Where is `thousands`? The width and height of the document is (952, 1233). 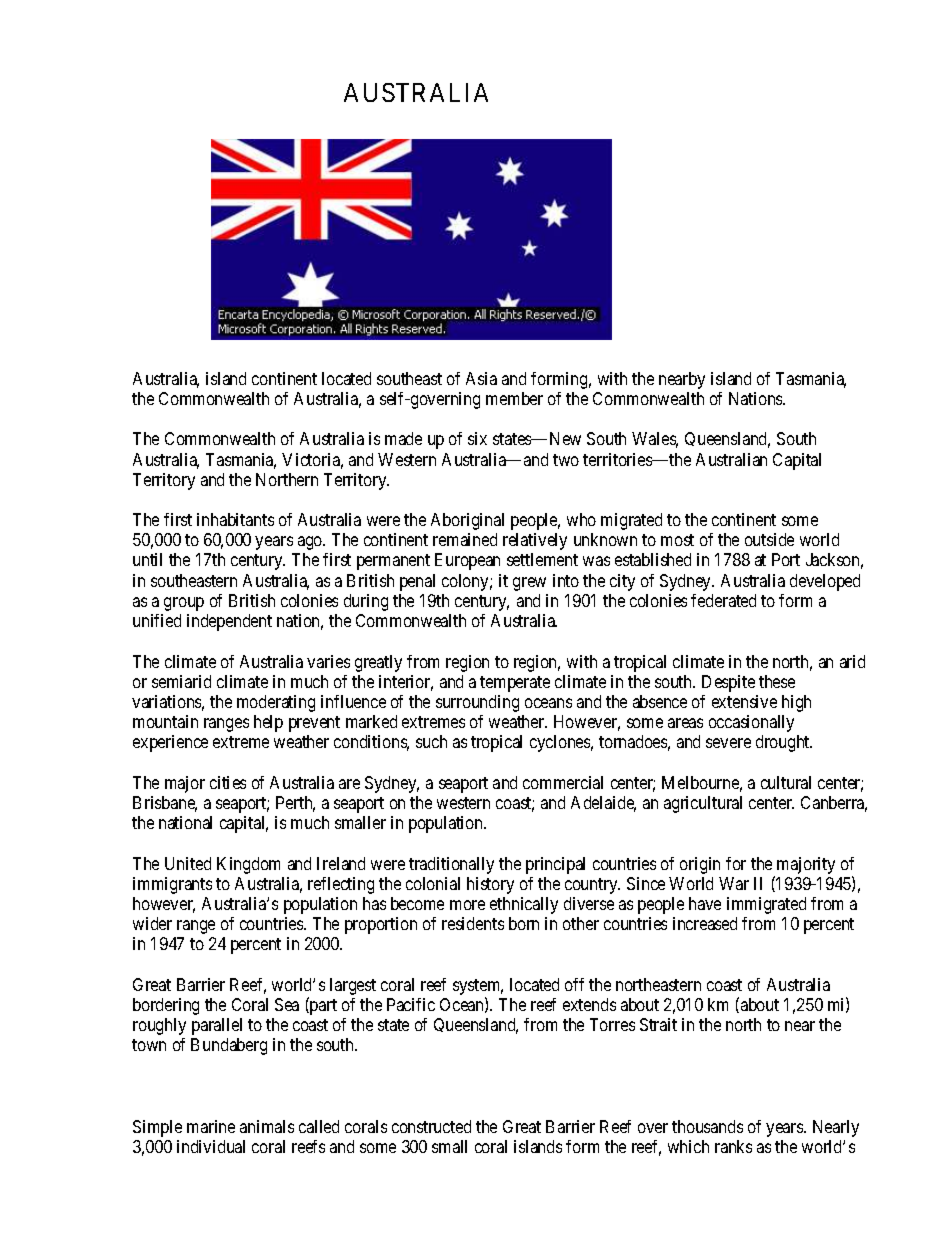
thousands is located at coordinates (707, 1126).
